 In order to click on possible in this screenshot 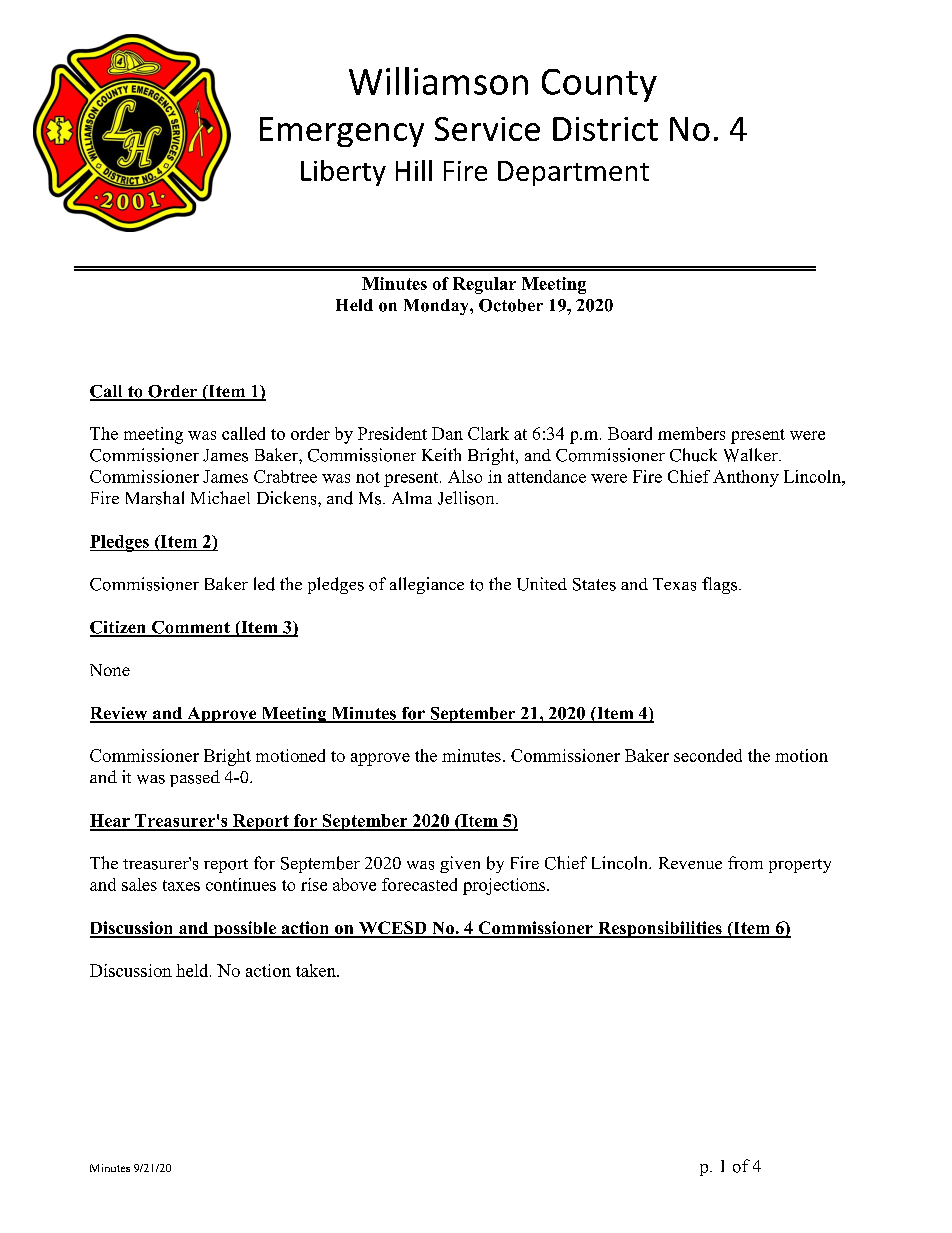, I will do `click(245, 929)`.
